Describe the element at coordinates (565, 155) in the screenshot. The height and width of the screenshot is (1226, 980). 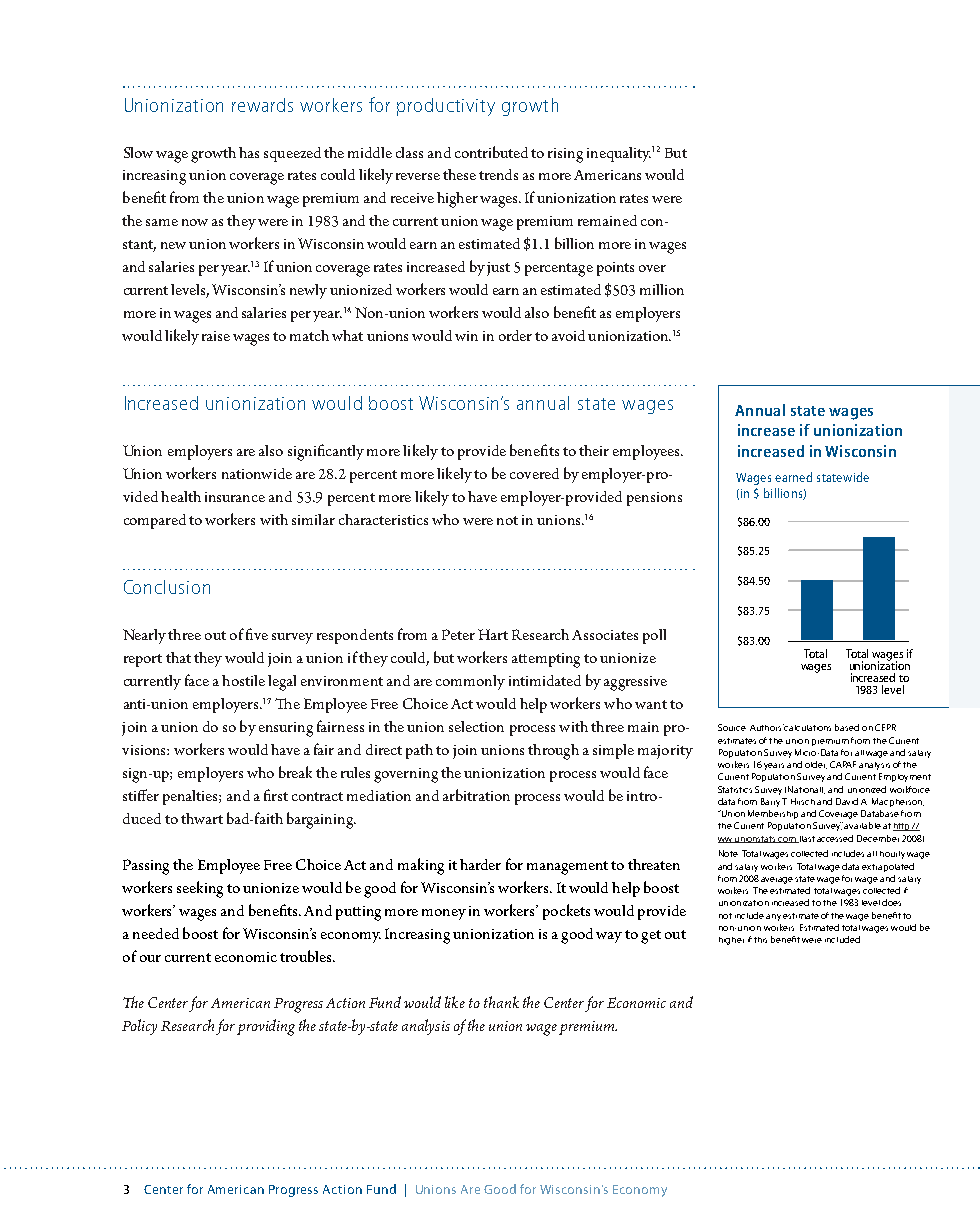
I see `rising` at that location.
